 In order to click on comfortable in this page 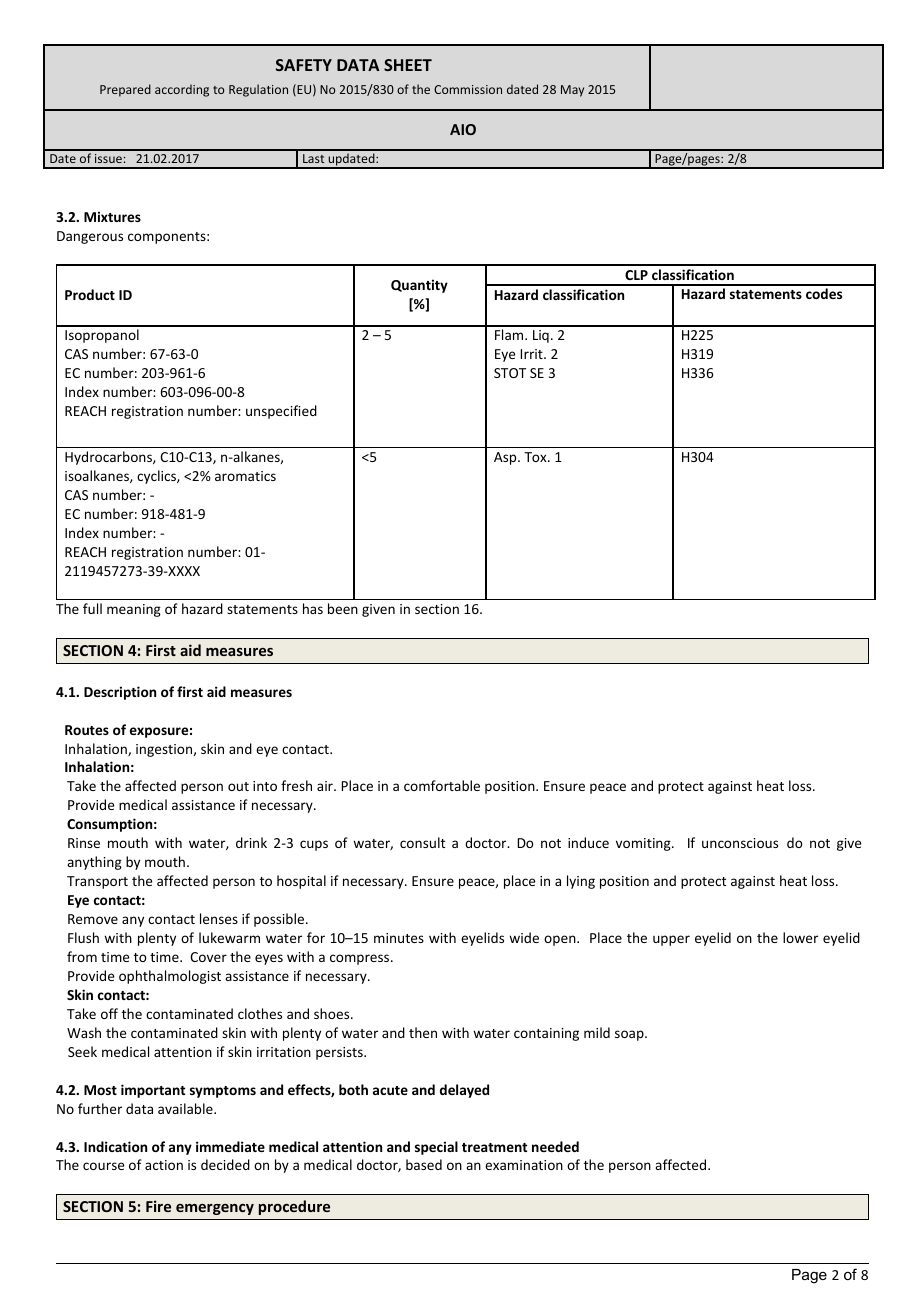, I will do `click(442, 785)`.
